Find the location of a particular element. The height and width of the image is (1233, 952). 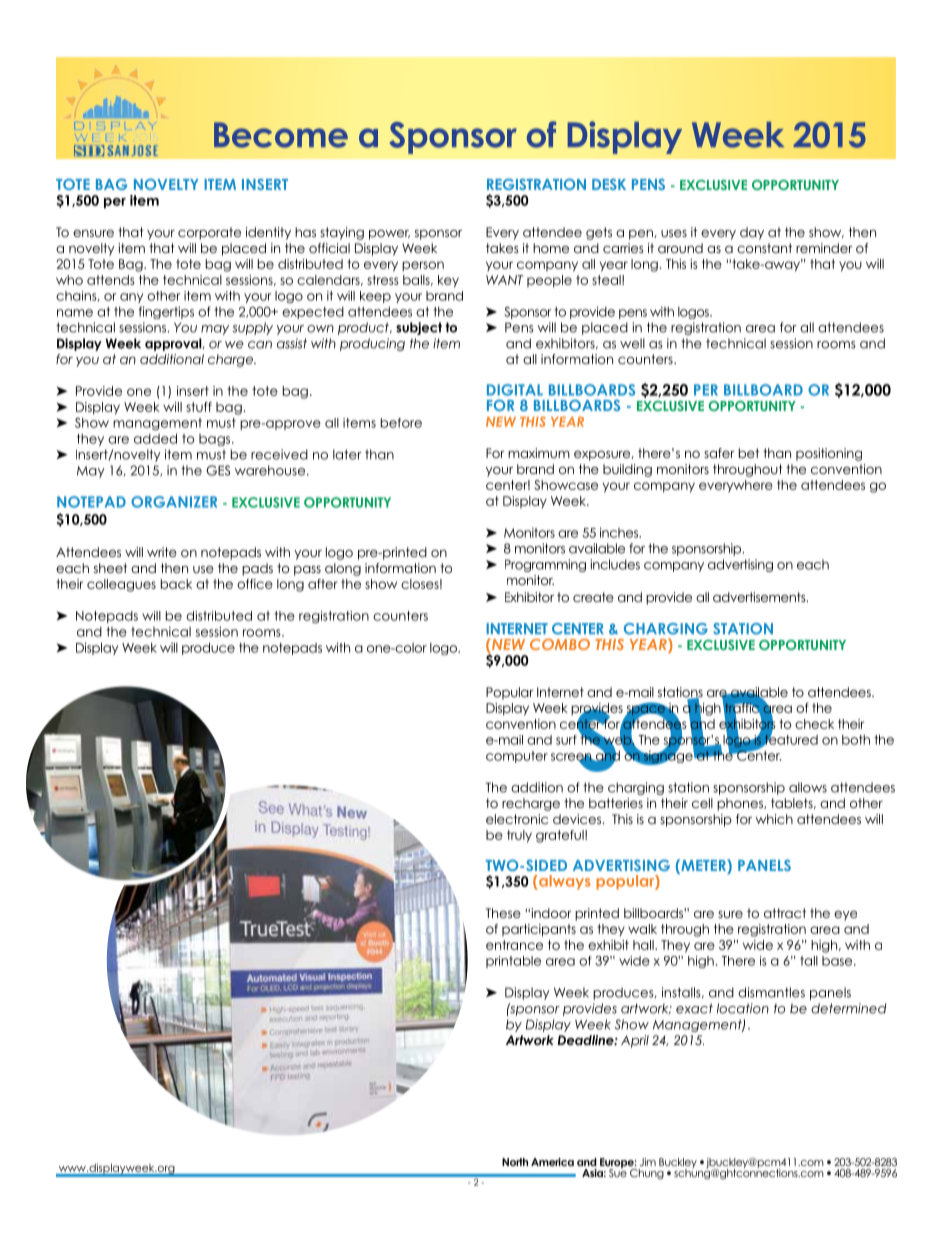

back is located at coordinates (176, 584).
